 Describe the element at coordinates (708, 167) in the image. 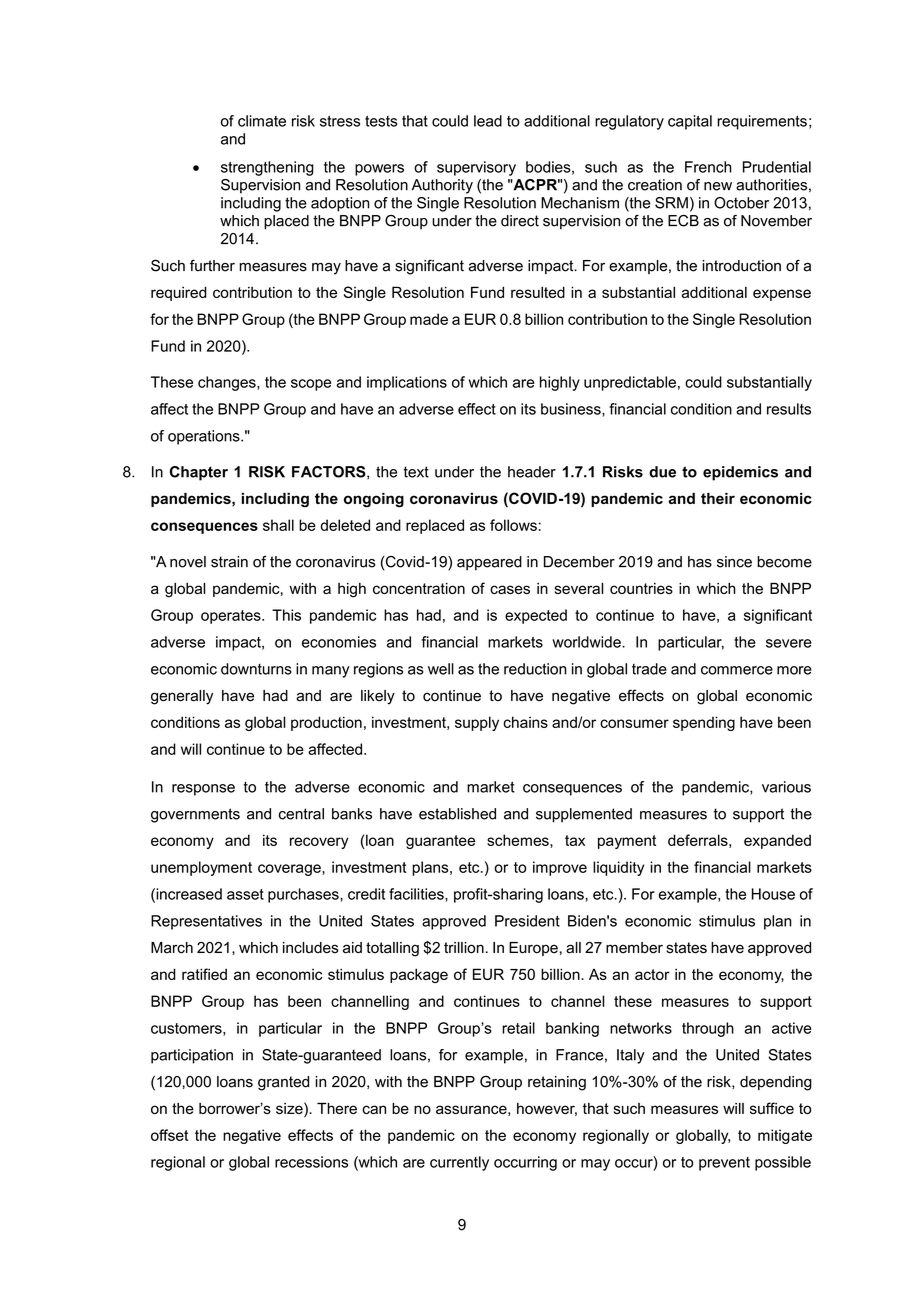

I see `French` at that location.
